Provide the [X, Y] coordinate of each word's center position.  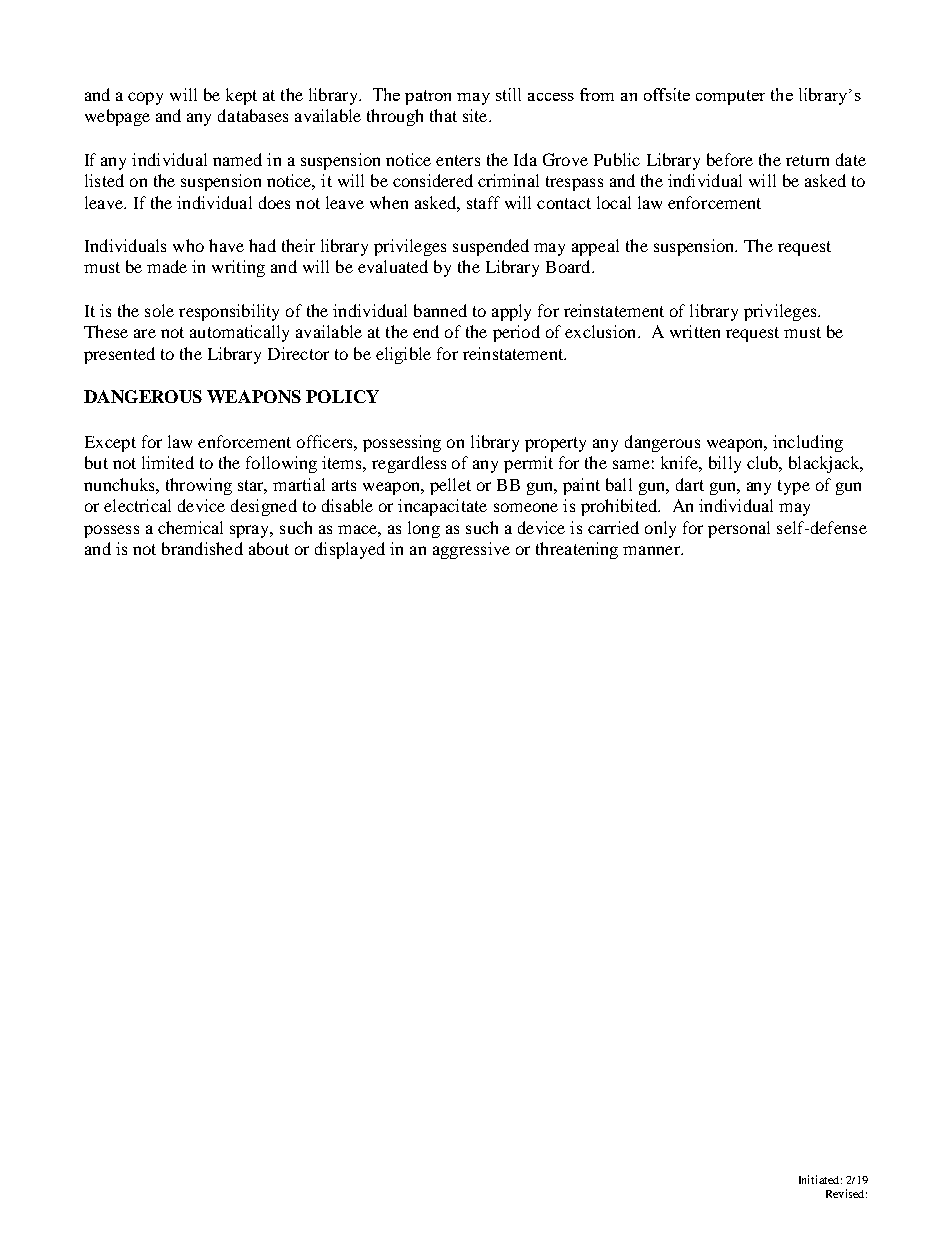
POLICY [342, 396]
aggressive [471, 550]
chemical [190, 527]
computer [730, 97]
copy [145, 98]
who [188, 245]
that [443, 115]
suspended [491, 247]
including [808, 443]
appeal [595, 247]
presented [119, 355]
